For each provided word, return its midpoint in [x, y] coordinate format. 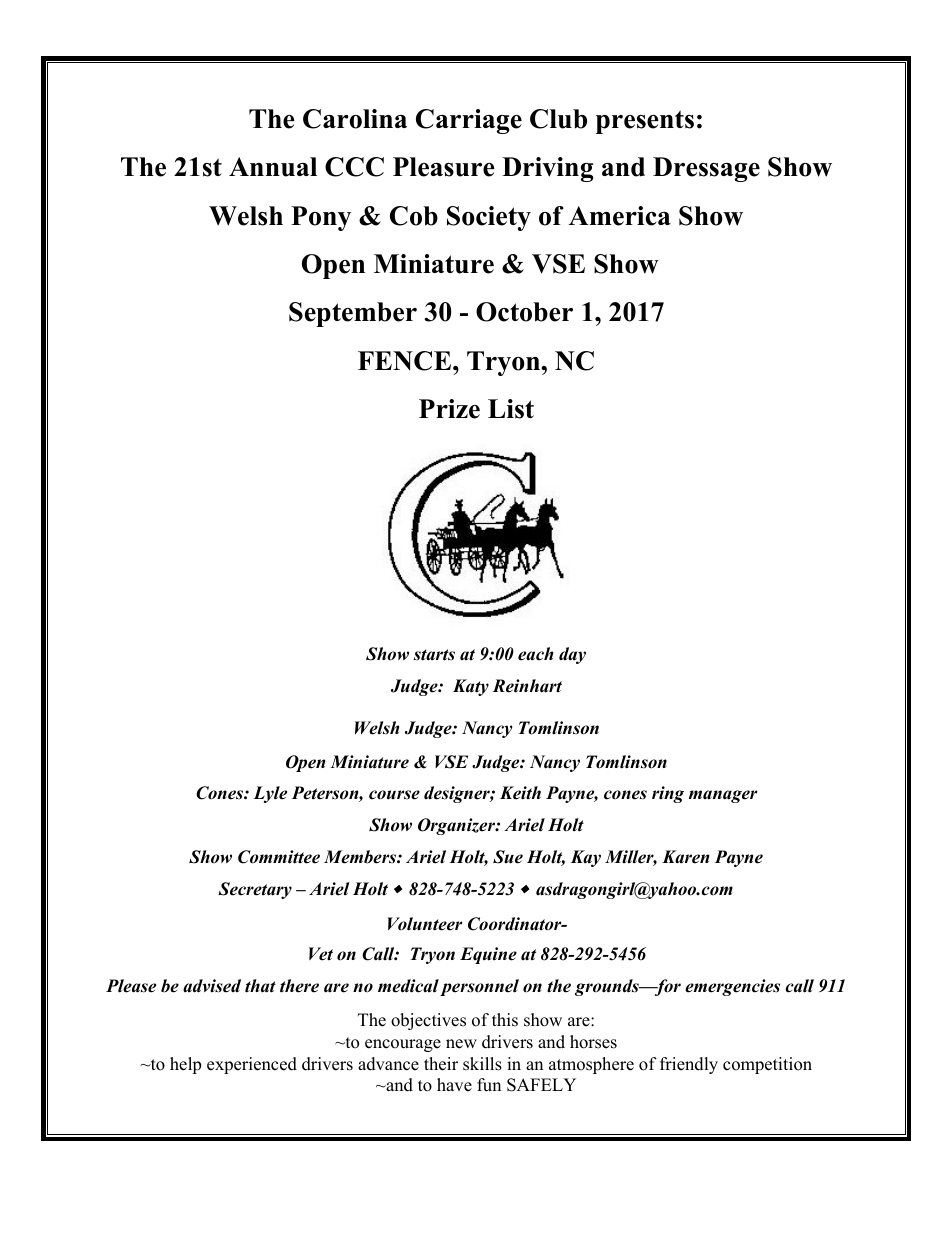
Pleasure [444, 167]
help [185, 1065]
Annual [273, 167]
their [441, 1064]
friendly [689, 1065]
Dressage [706, 169]
